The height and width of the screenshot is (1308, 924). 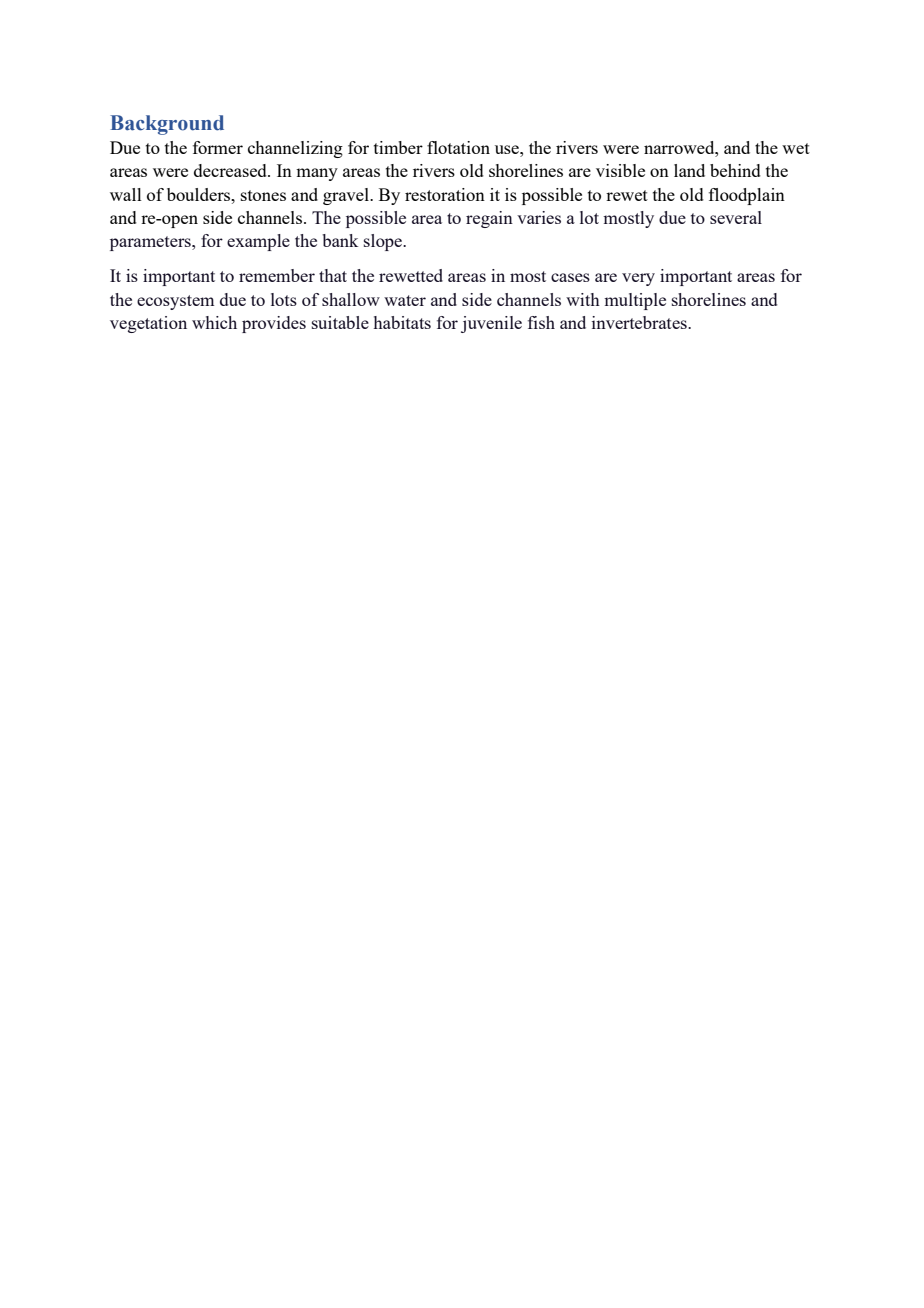 I want to click on Background, so click(x=167, y=125).
